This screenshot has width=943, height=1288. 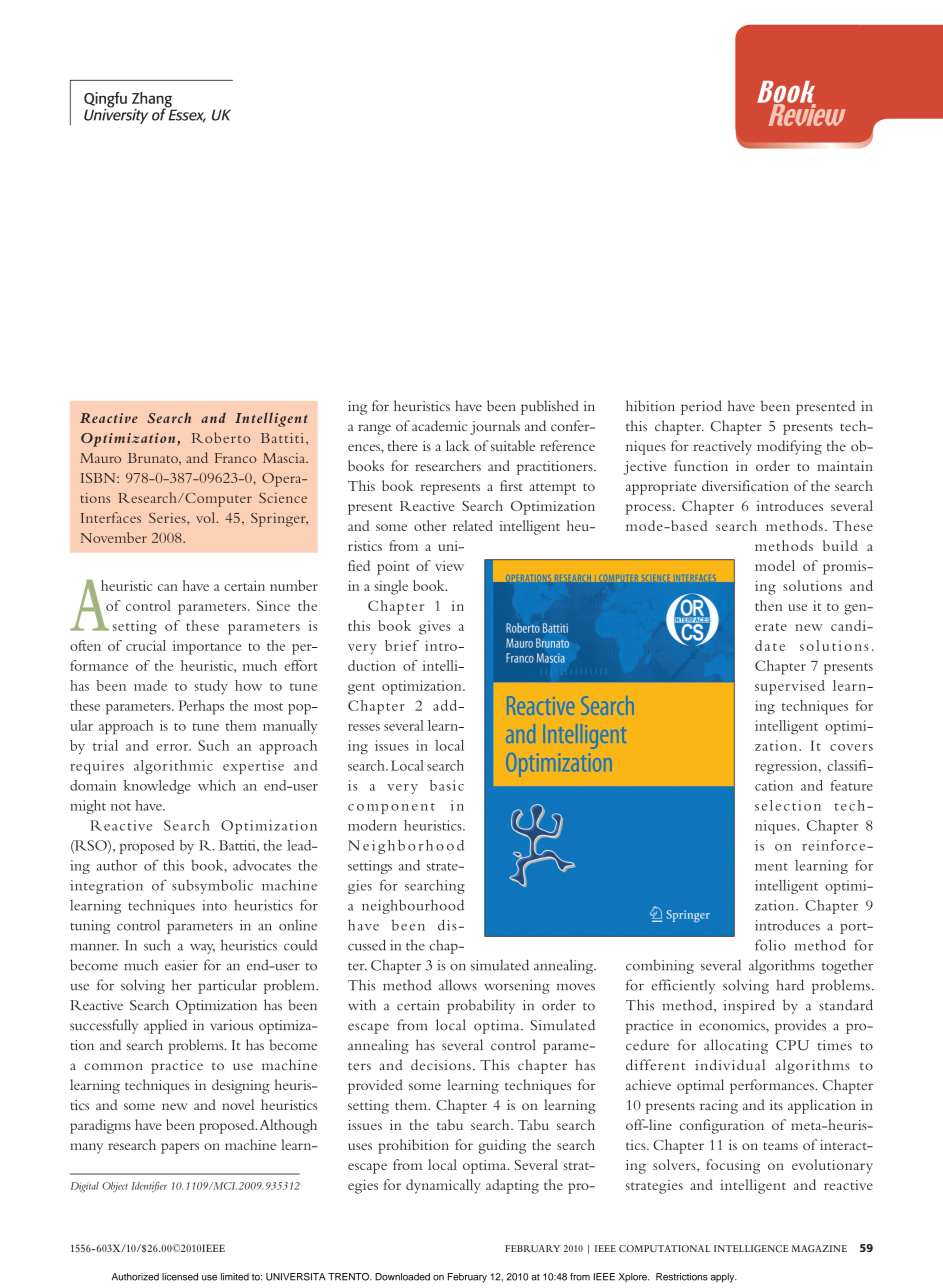 I want to click on Essex, so click(x=186, y=115).
